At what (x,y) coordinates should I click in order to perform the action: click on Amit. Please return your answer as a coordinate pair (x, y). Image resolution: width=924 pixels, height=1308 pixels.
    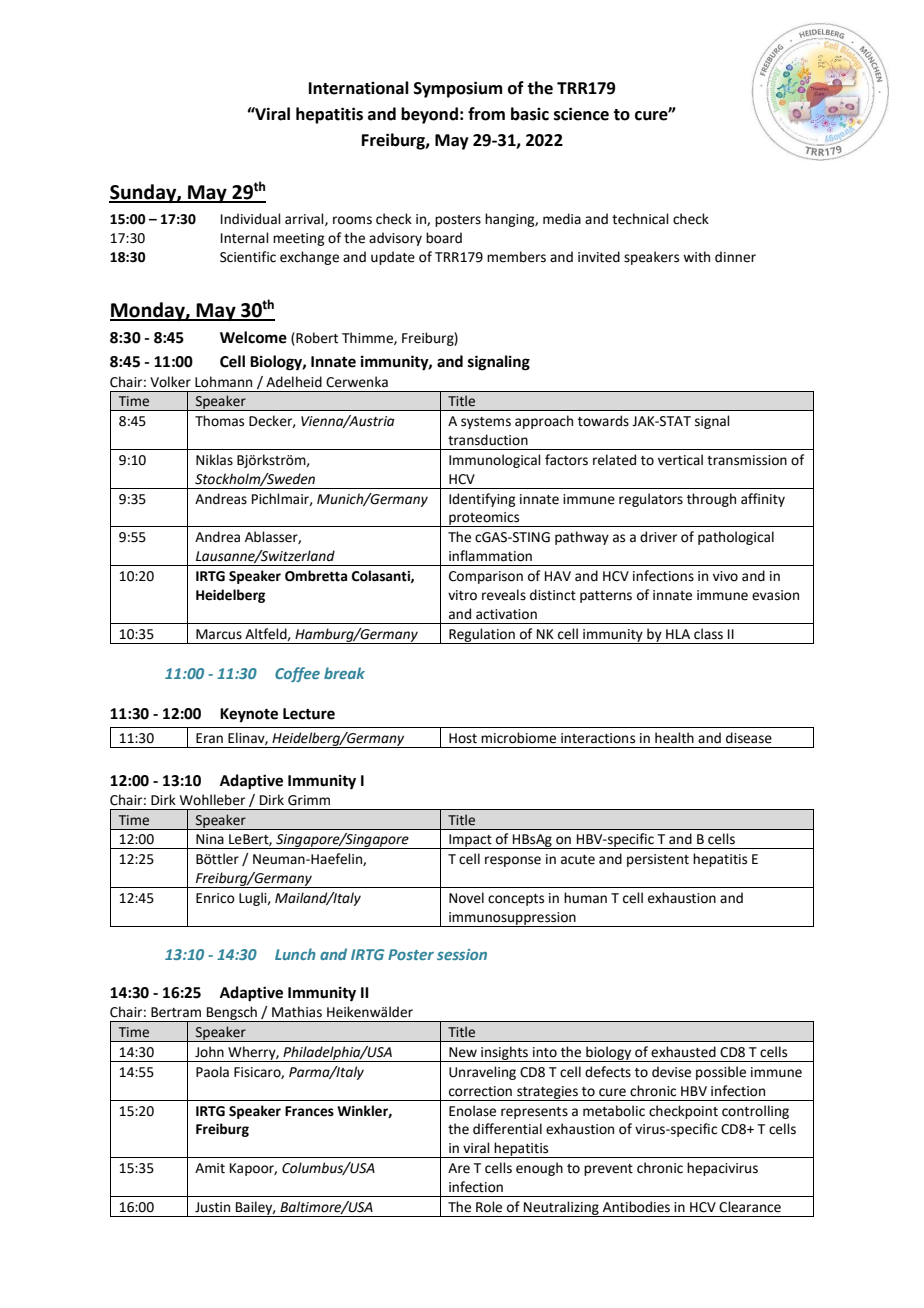
    Looking at the image, I should click on (210, 1168).
